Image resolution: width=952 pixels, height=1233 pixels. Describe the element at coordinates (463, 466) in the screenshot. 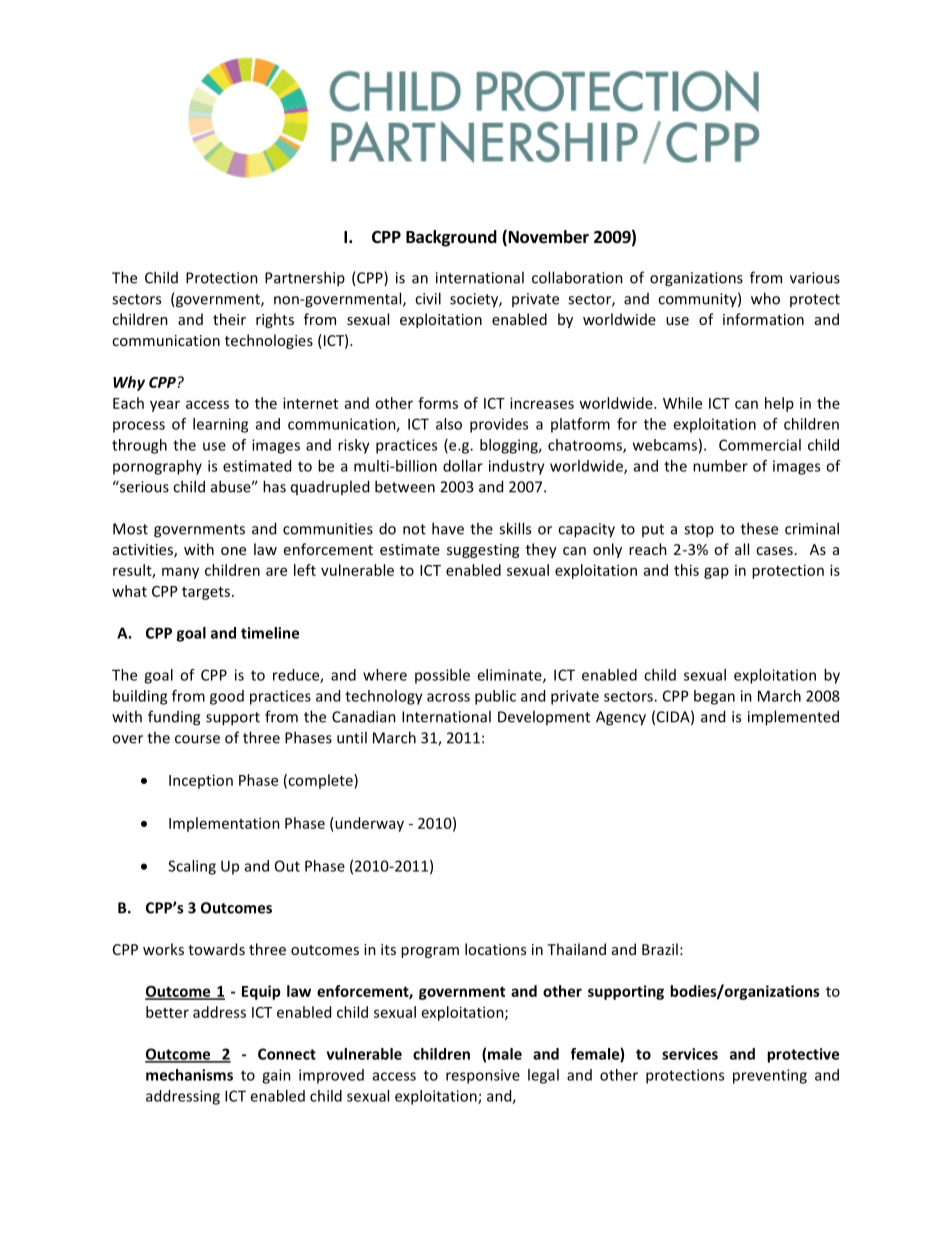

I see `dollar` at that location.
